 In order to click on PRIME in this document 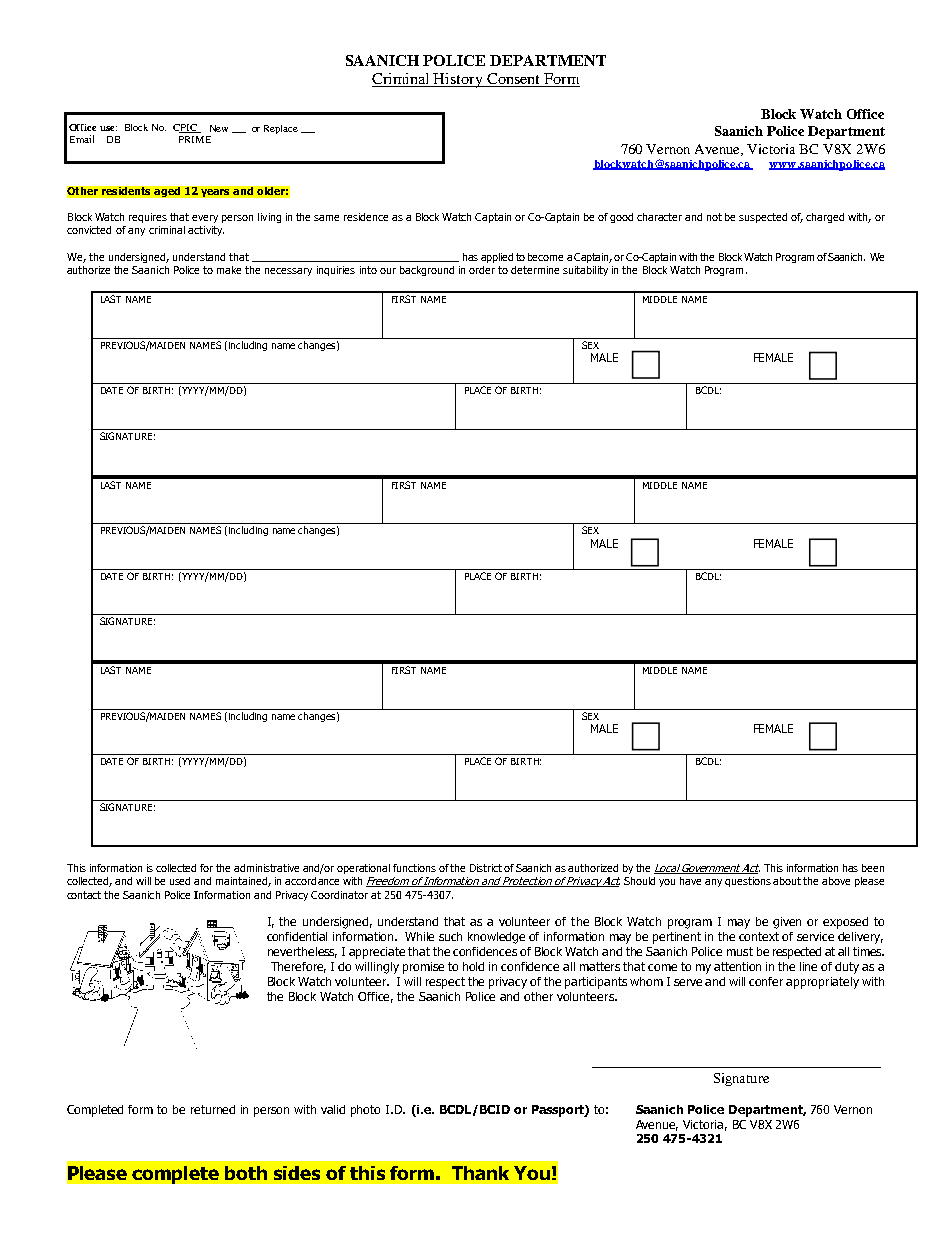, I will do `click(195, 139)`.
